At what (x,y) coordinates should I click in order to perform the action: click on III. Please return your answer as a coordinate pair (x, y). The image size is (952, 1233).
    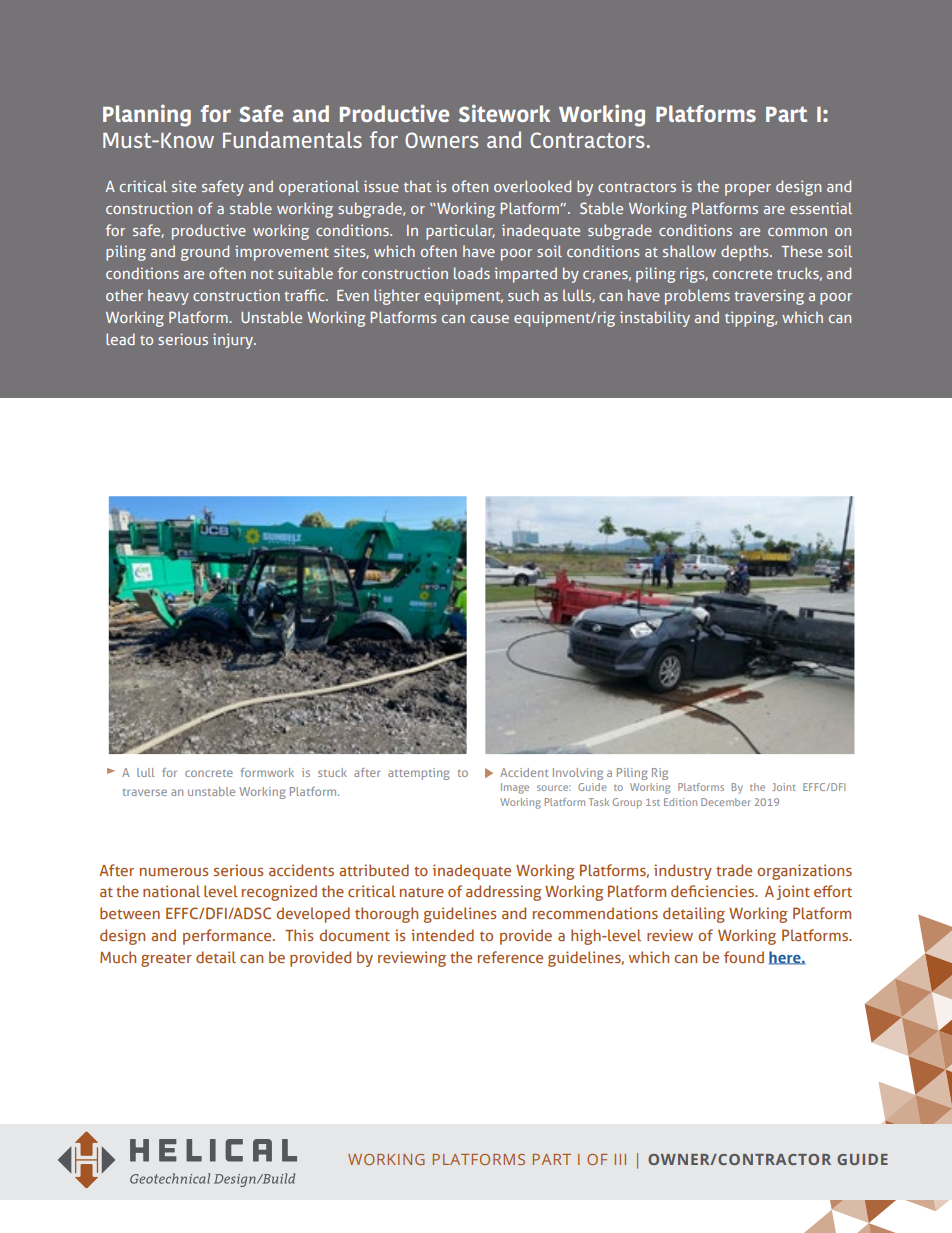
    Looking at the image, I should click on (620, 1159).
